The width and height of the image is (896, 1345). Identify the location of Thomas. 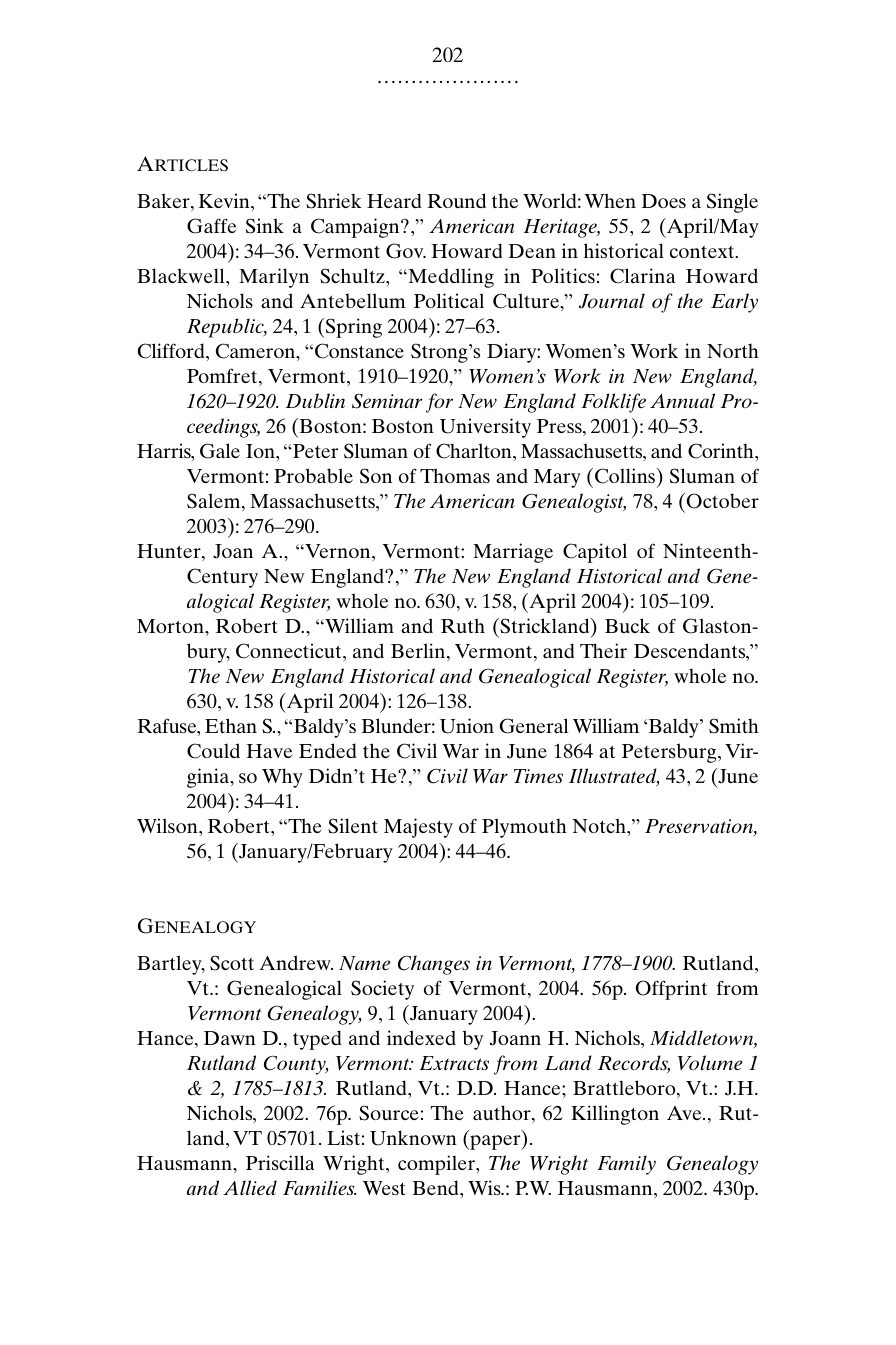
(455, 475).
